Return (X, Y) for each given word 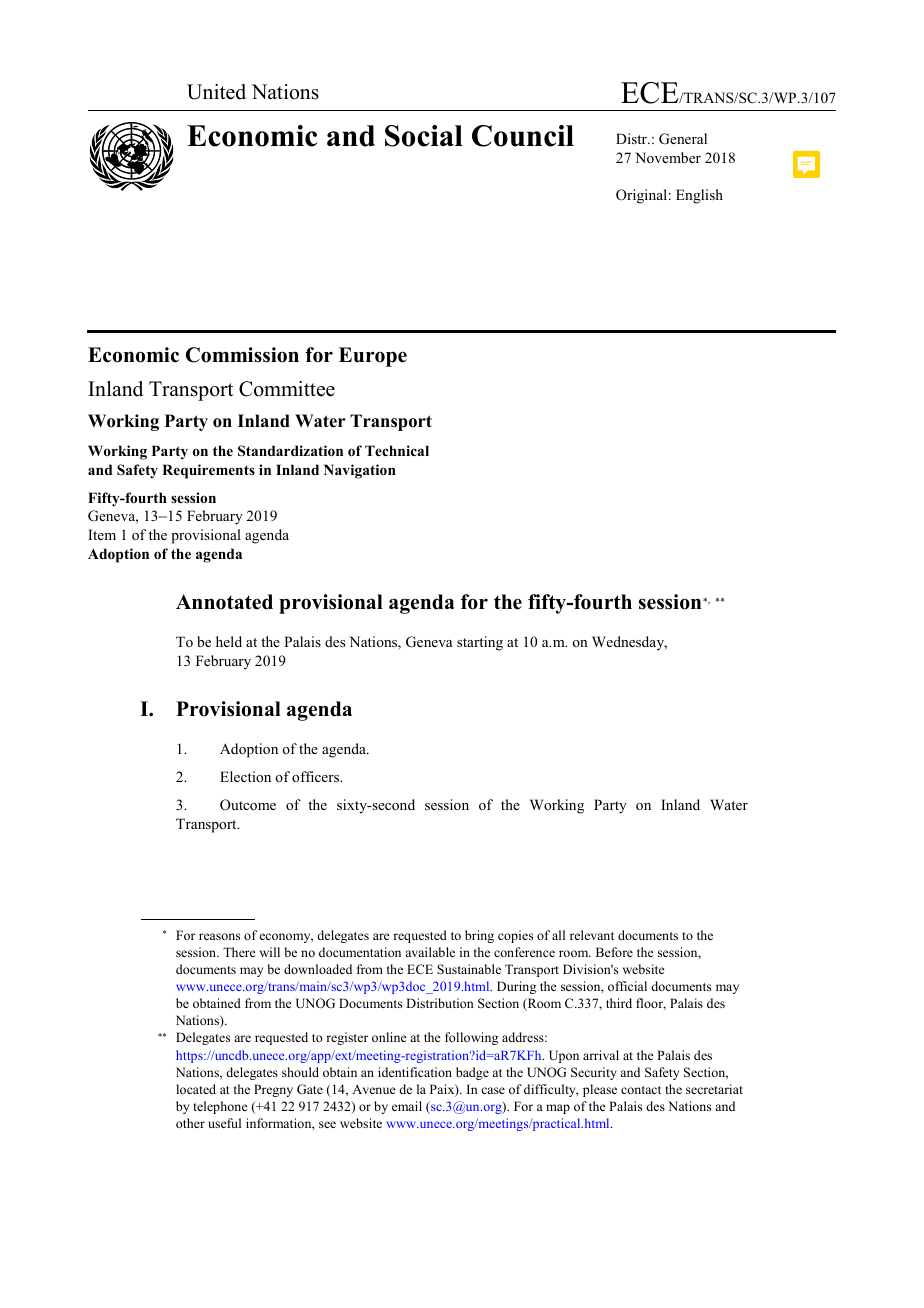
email (407, 1106)
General (683, 139)
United (216, 92)
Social (424, 136)
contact (641, 1090)
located (196, 1089)
